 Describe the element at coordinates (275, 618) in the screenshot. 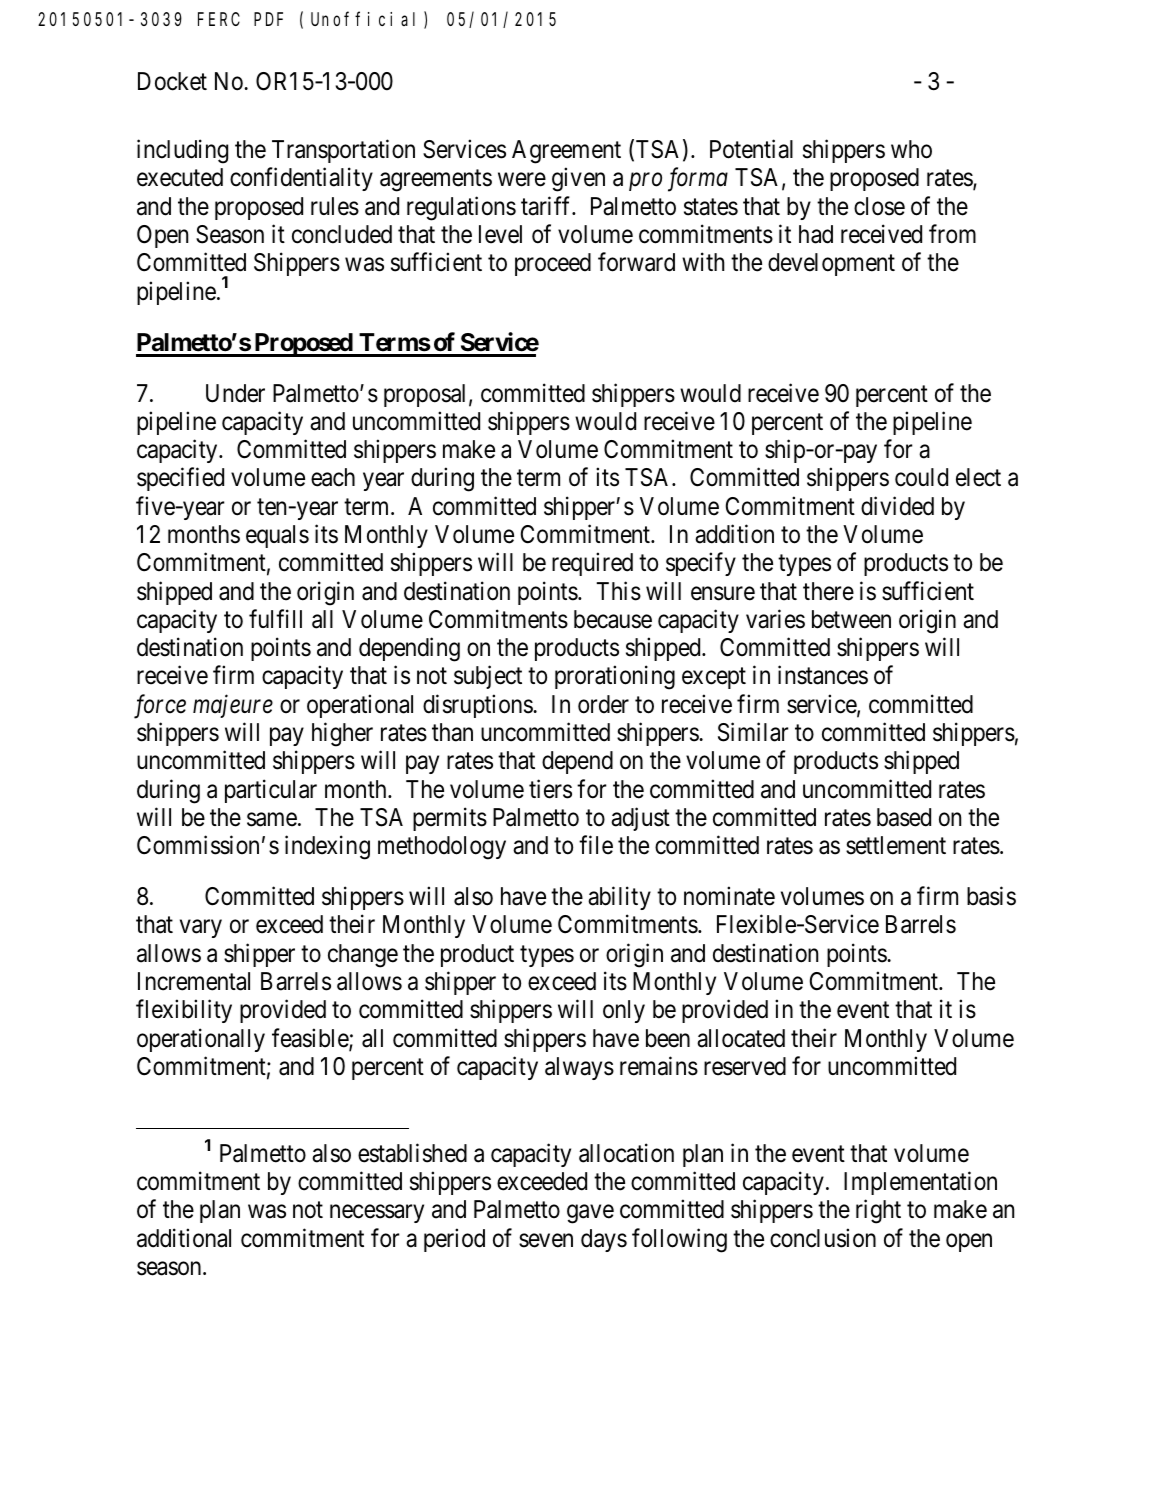

I see `fulfill` at that location.
